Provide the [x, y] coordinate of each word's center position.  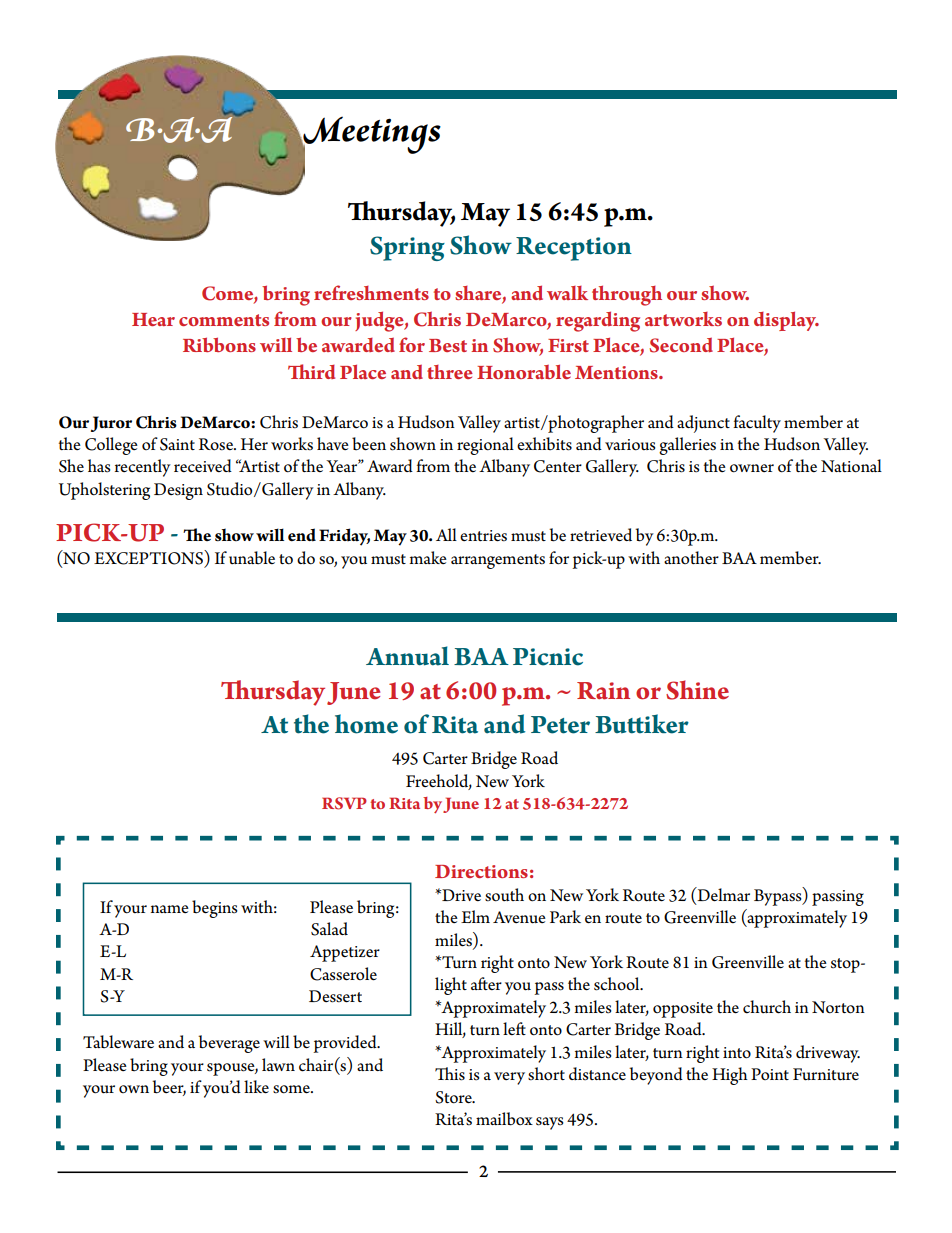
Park [565, 916]
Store [454, 1097]
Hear [153, 319]
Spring [407, 248]
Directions [481, 871]
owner [752, 468]
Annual [407, 656]
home [366, 724]
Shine [697, 690]
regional [485, 446]
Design [178, 491]
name [170, 909]
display [786, 321]
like [256, 1087]
